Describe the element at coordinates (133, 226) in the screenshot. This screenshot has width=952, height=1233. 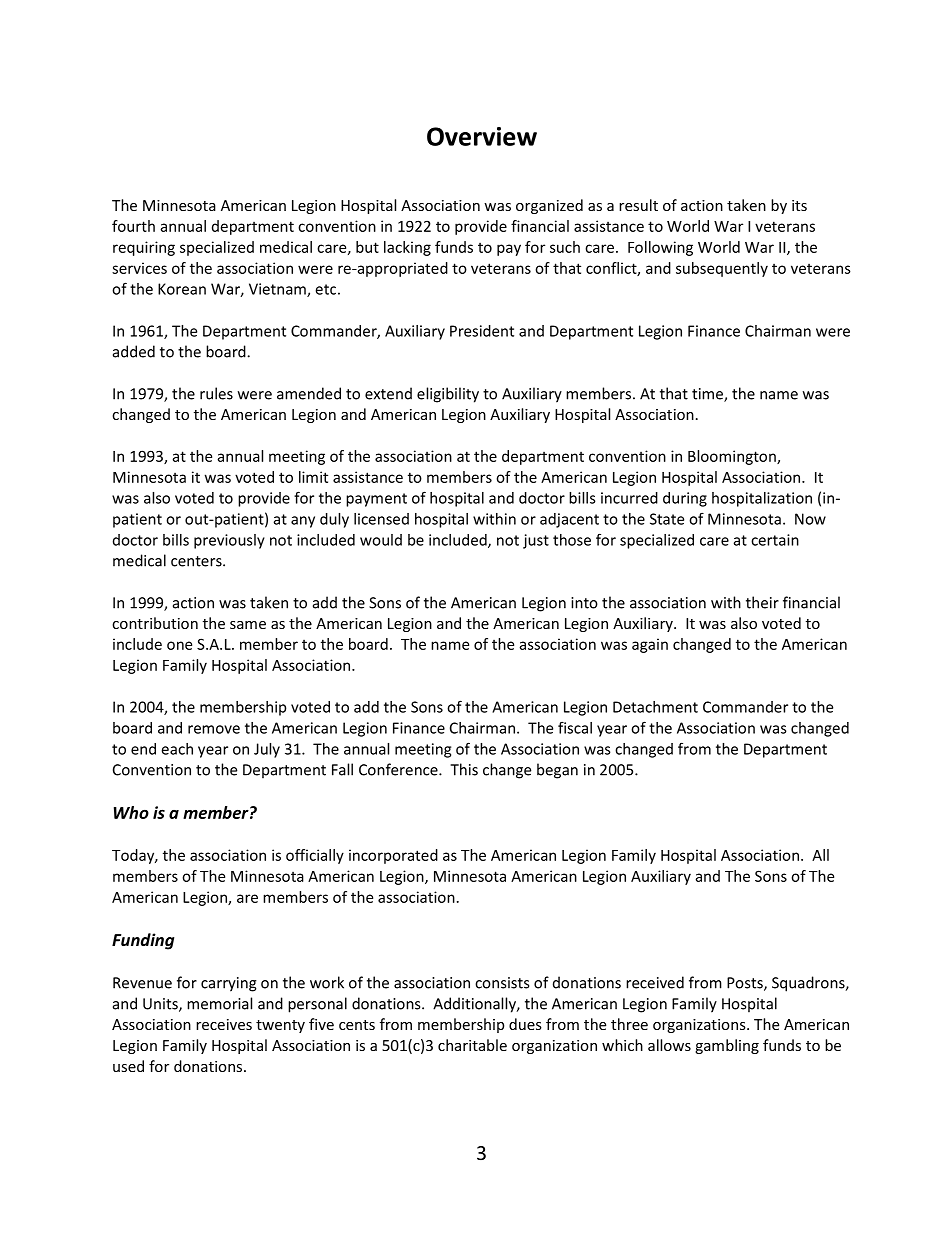
I see `fourth` at that location.
